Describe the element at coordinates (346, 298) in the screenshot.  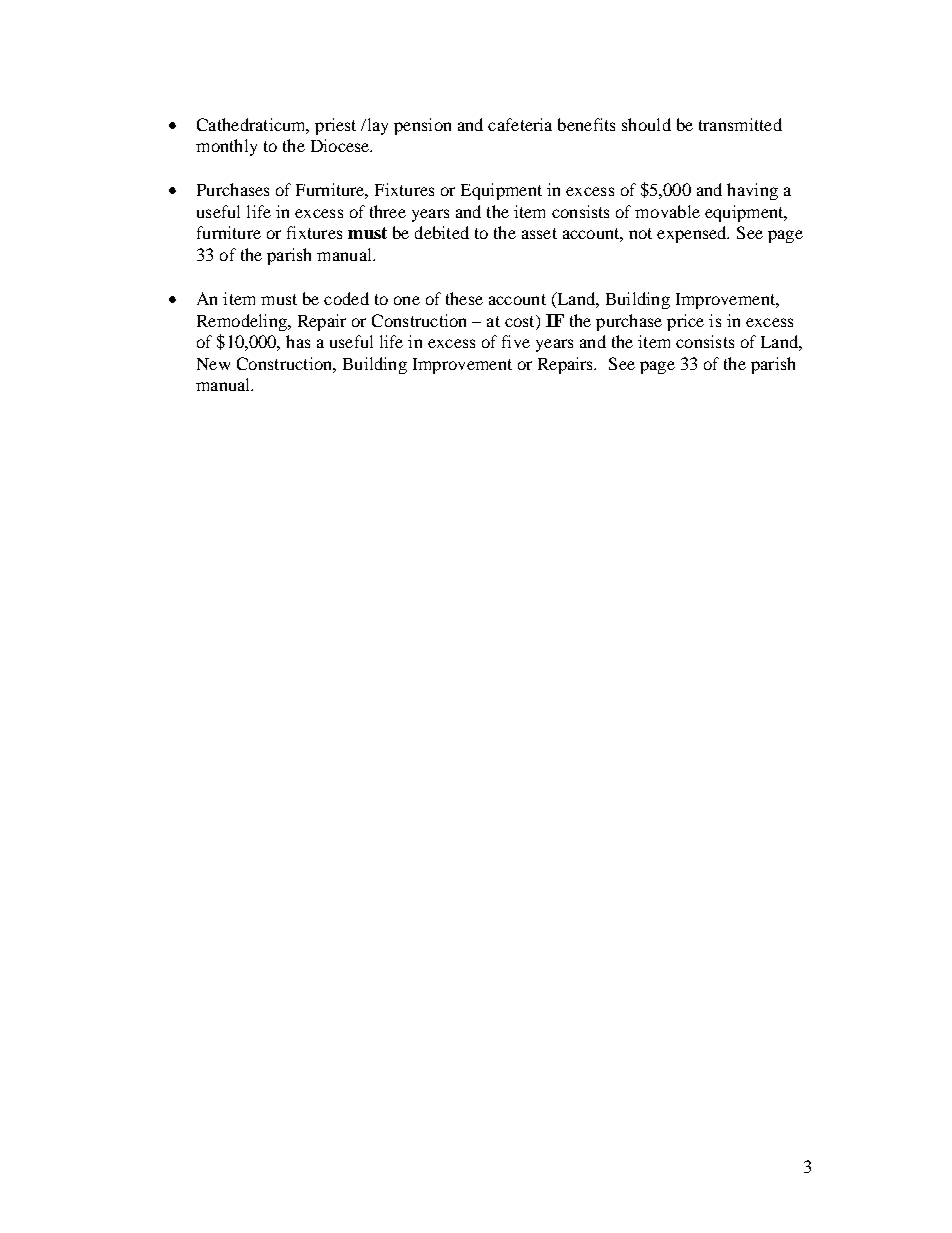
I see `coded` at that location.
